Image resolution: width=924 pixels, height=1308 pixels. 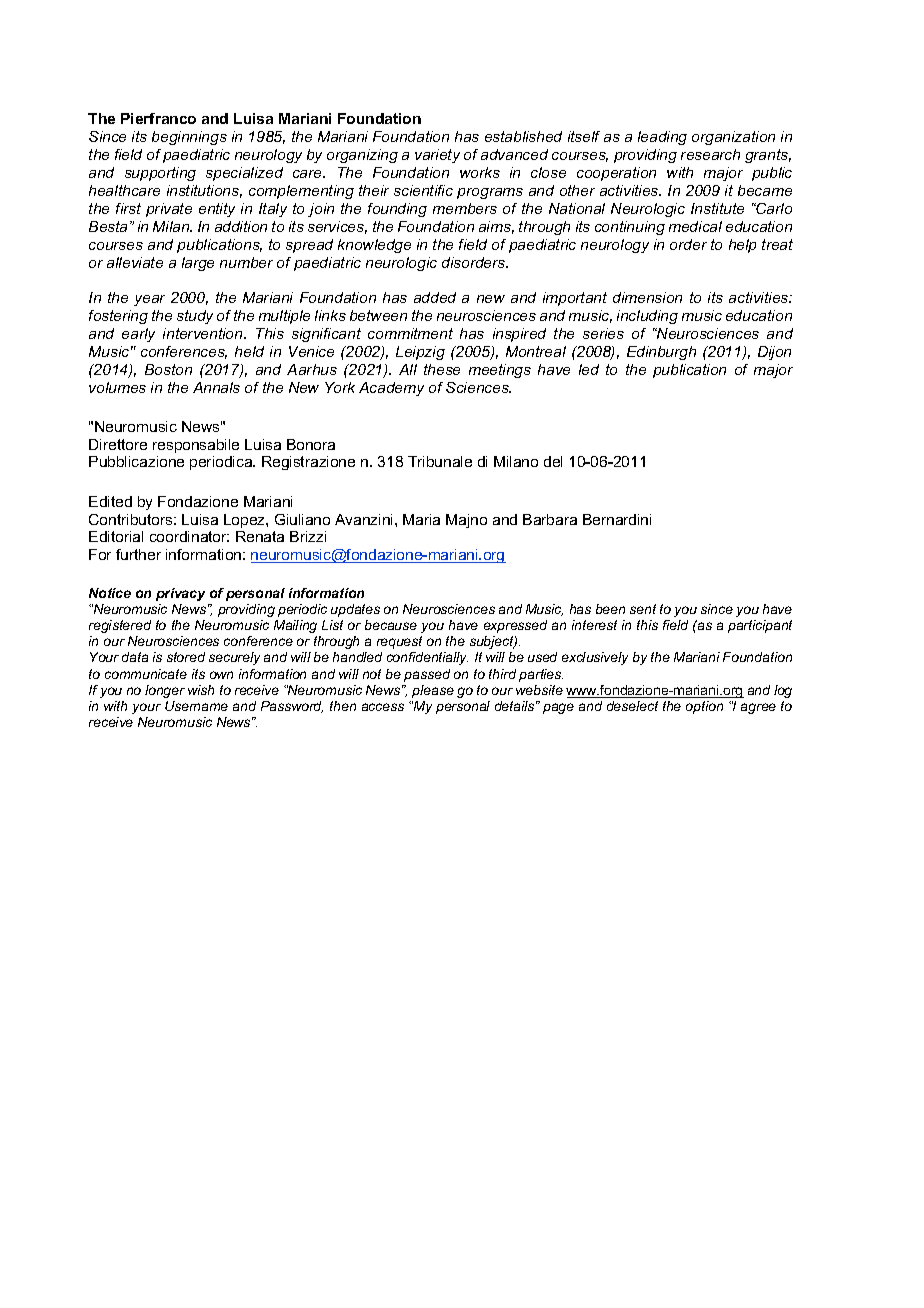 What do you see at coordinates (201, 690) in the screenshot?
I see `wish` at bounding box center [201, 690].
